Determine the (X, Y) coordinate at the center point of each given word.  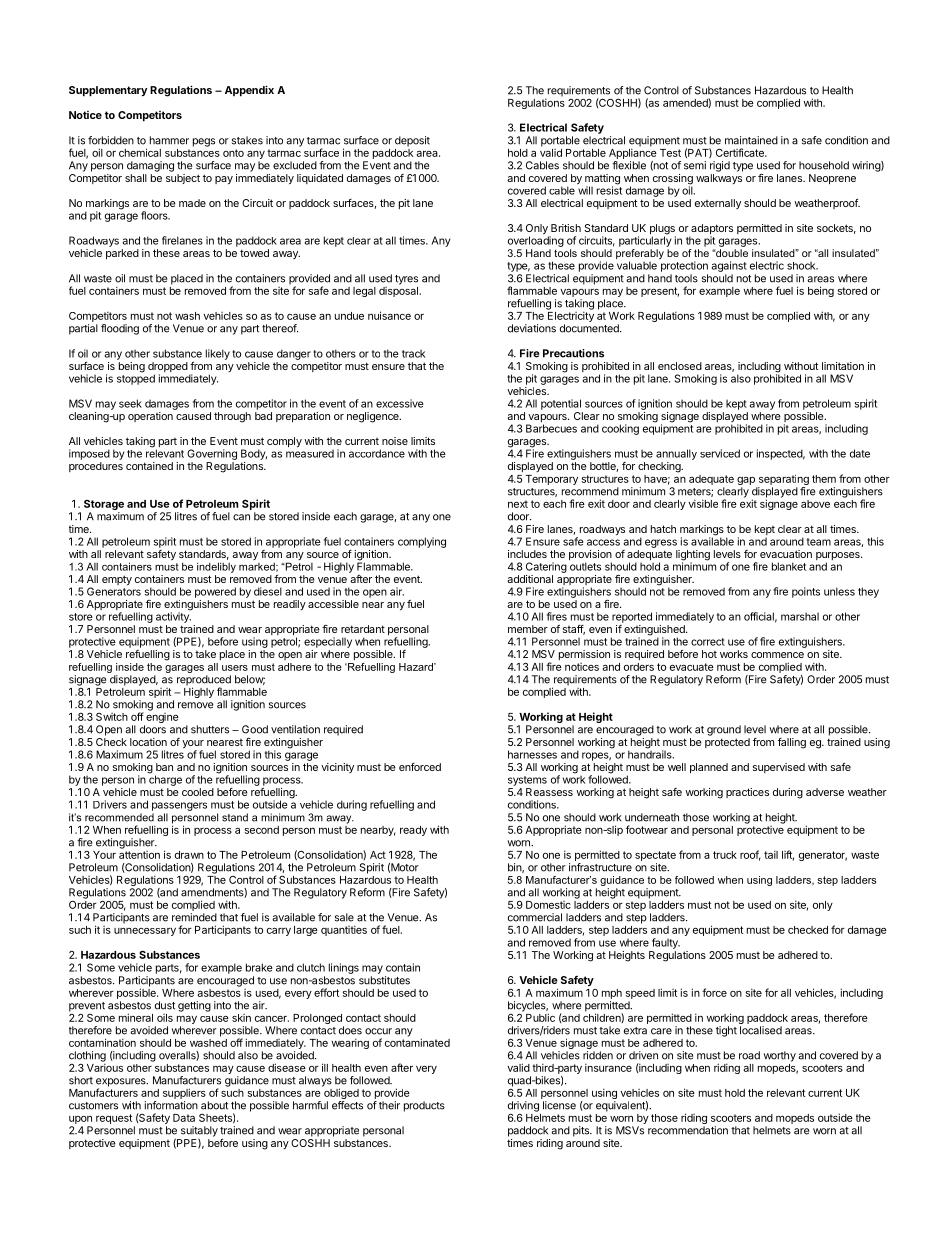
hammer (169, 140)
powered (215, 592)
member (528, 629)
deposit (412, 141)
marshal (800, 616)
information (171, 1105)
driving (523, 1106)
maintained (751, 140)
